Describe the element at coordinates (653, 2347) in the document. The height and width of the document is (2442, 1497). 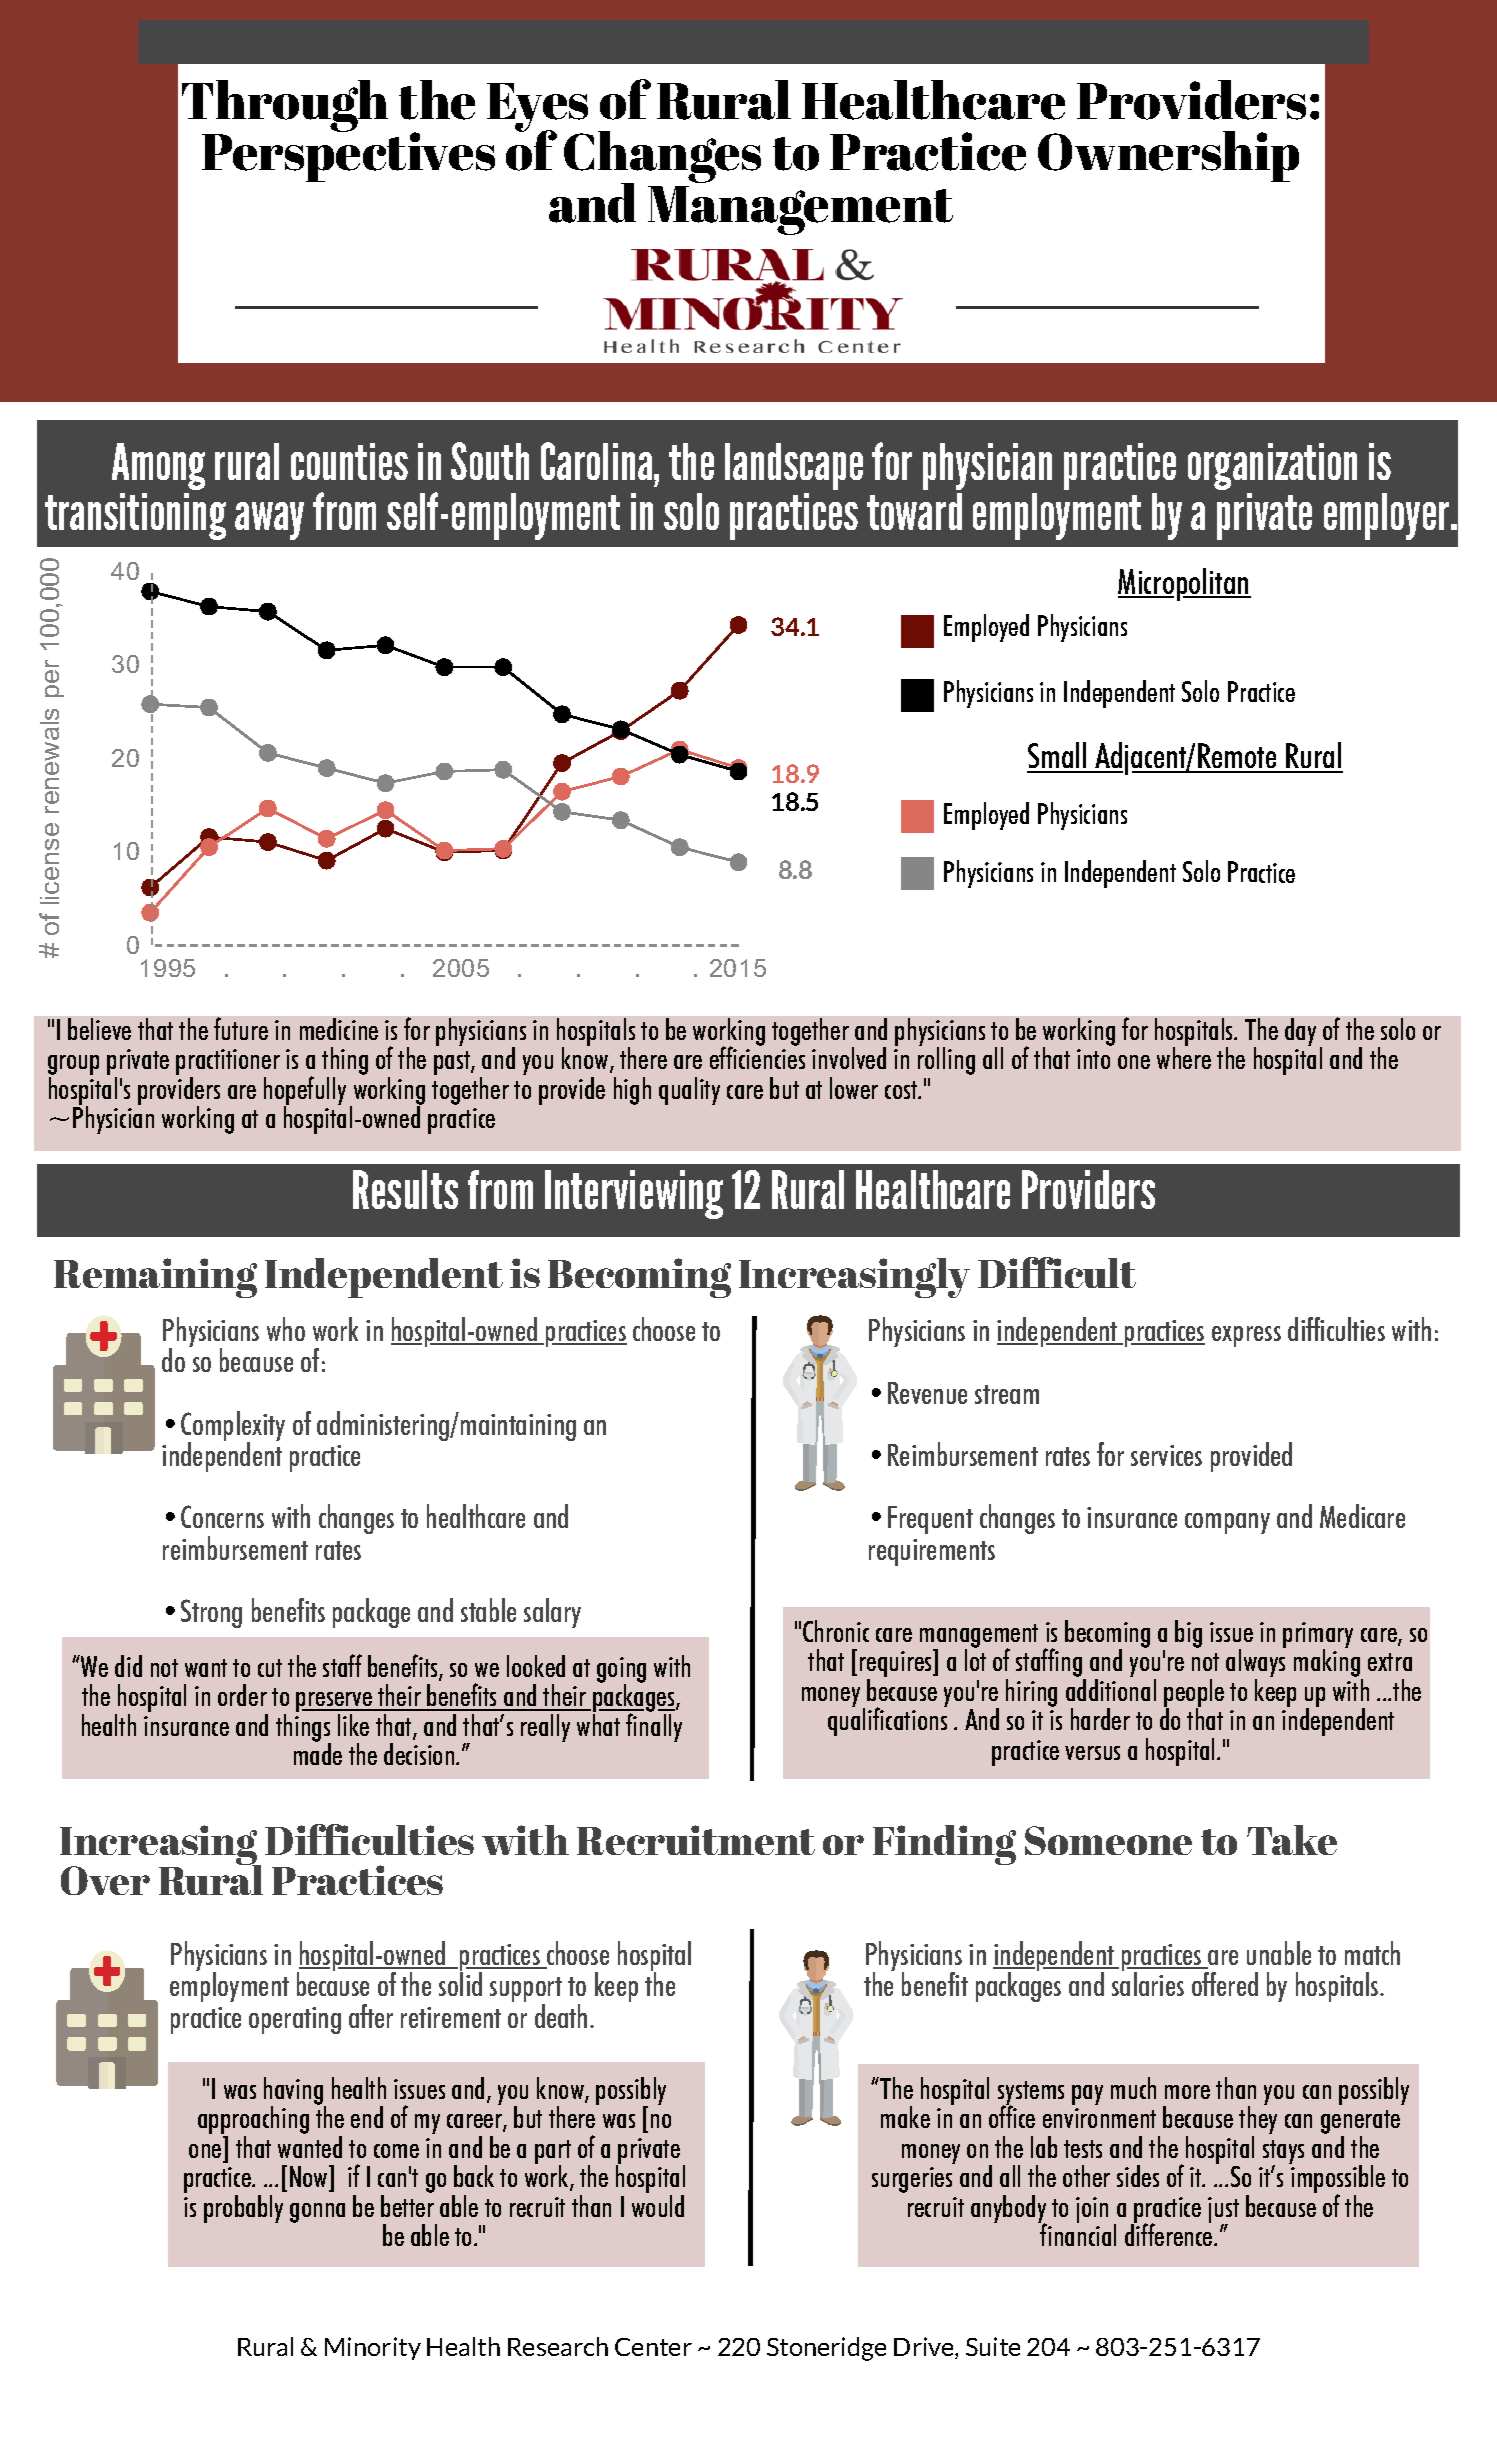
I see `Center` at that location.
